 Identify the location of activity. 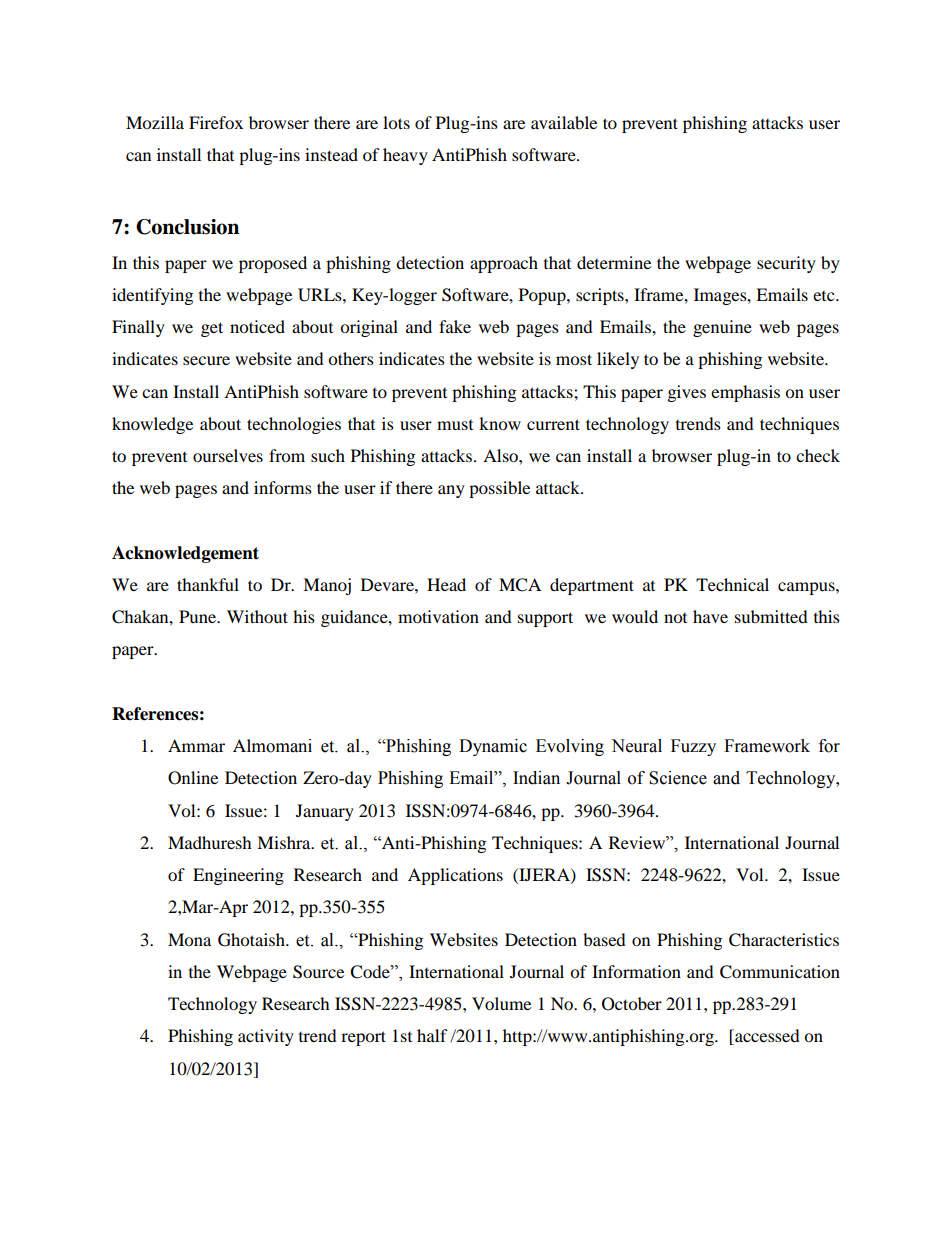
(266, 1037).
